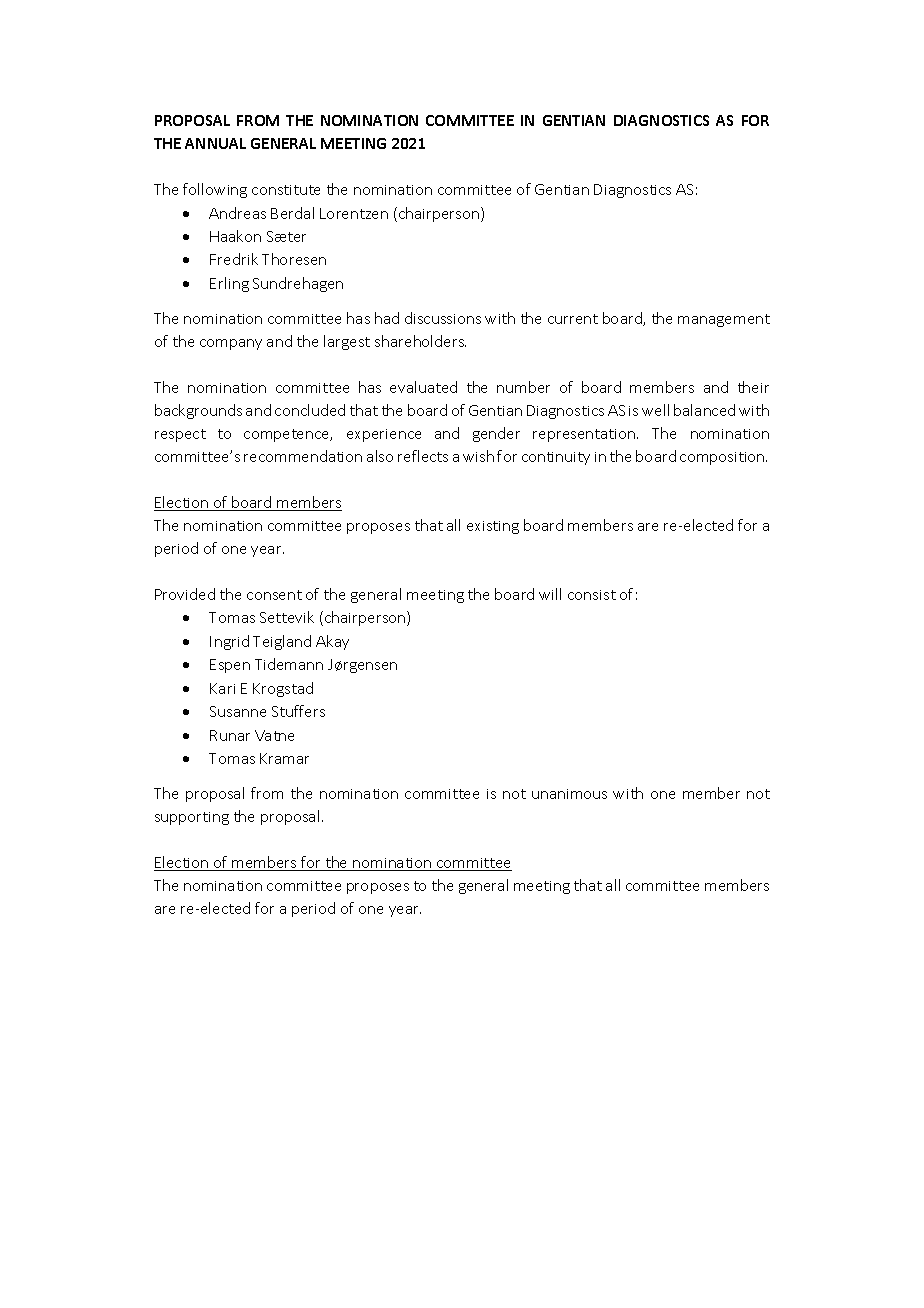 The width and height of the screenshot is (924, 1308). Describe the element at coordinates (569, 794) in the screenshot. I see `unanimous` at that location.
